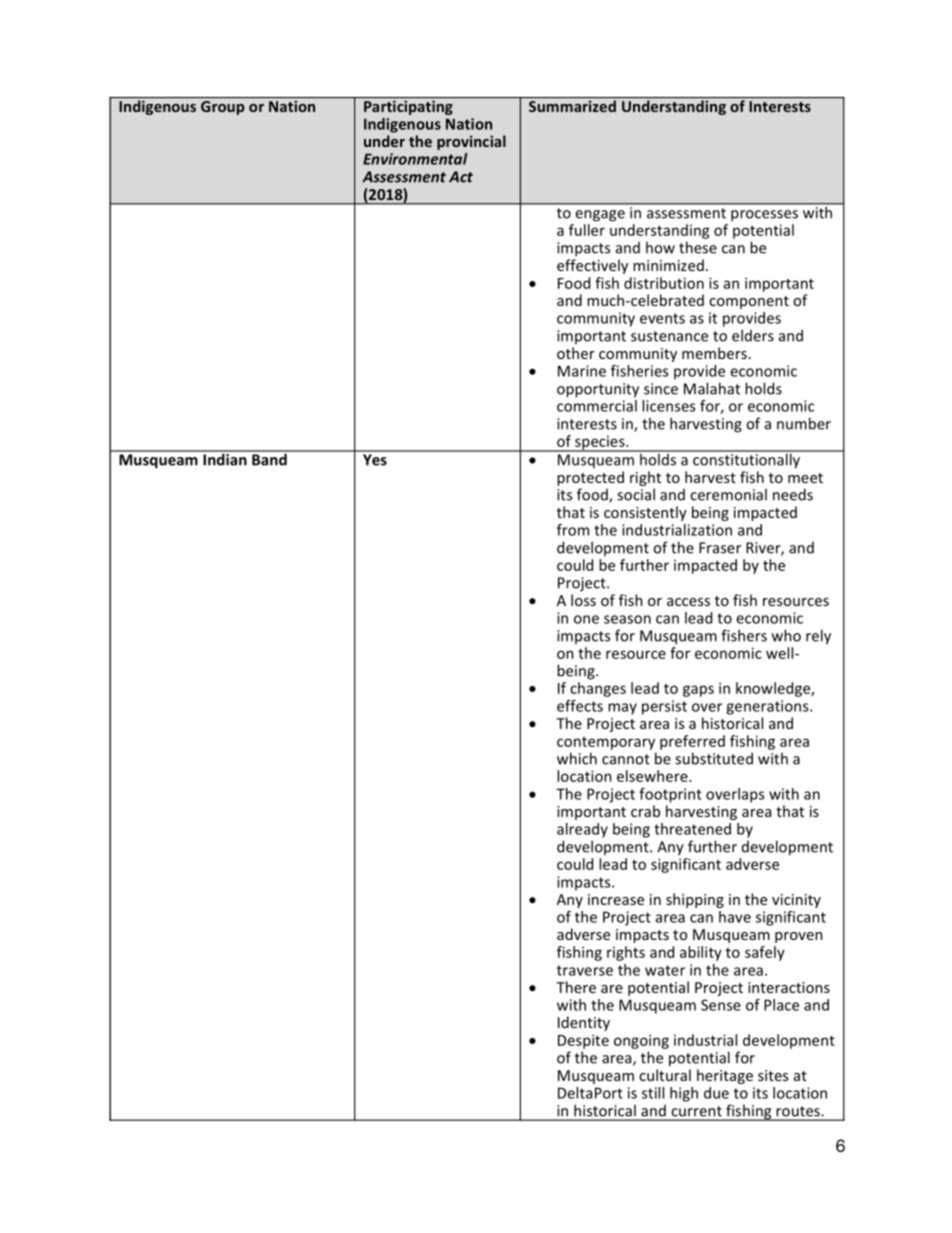 The height and width of the screenshot is (1233, 952). I want to click on which, so click(577, 758).
